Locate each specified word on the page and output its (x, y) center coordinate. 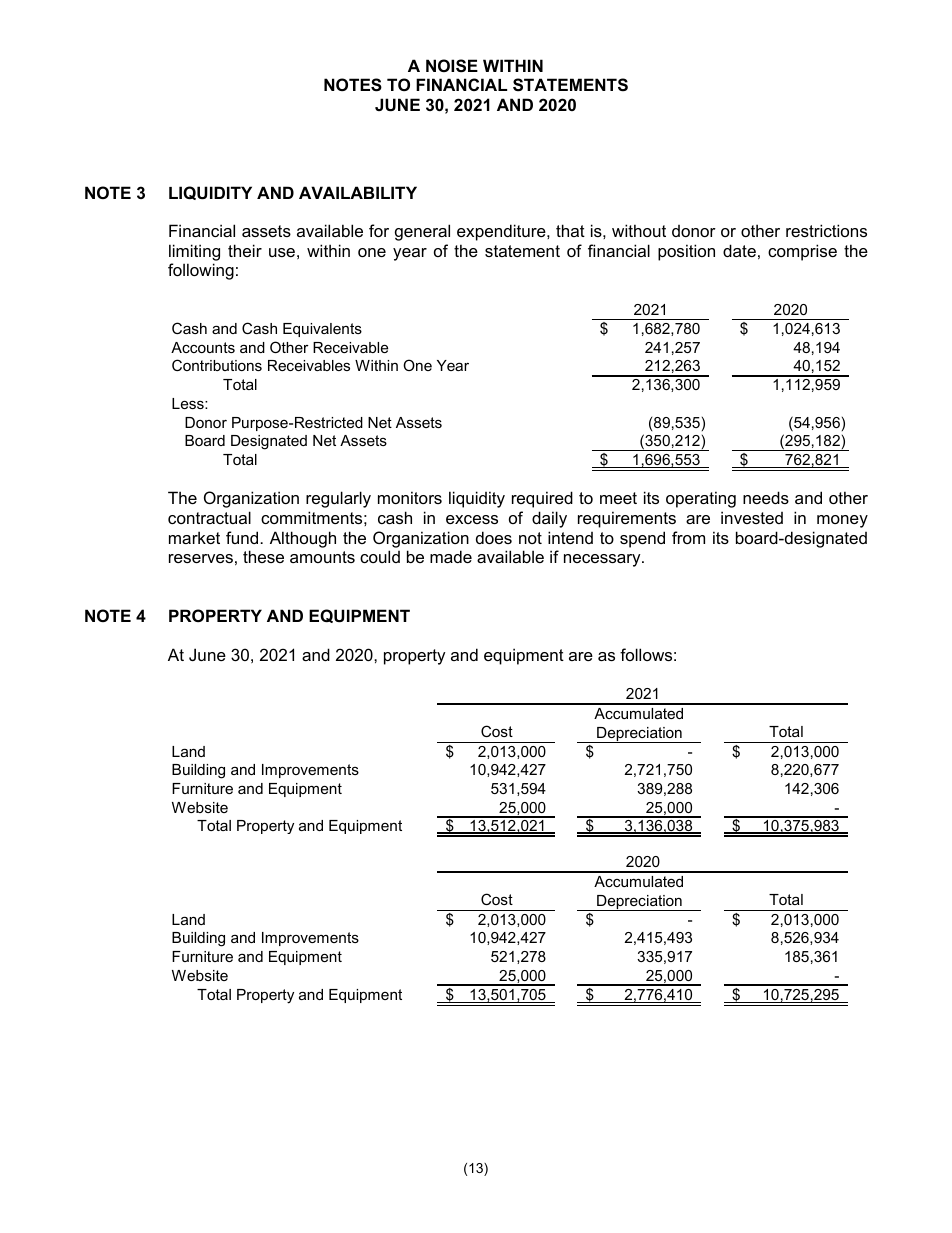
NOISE (452, 66)
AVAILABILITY (358, 192)
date (739, 250)
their (245, 250)
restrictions (826, 230)
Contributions (217, 365)
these (263, 556)
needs (766, 497)
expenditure (502, 232)
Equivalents (322, 330)
